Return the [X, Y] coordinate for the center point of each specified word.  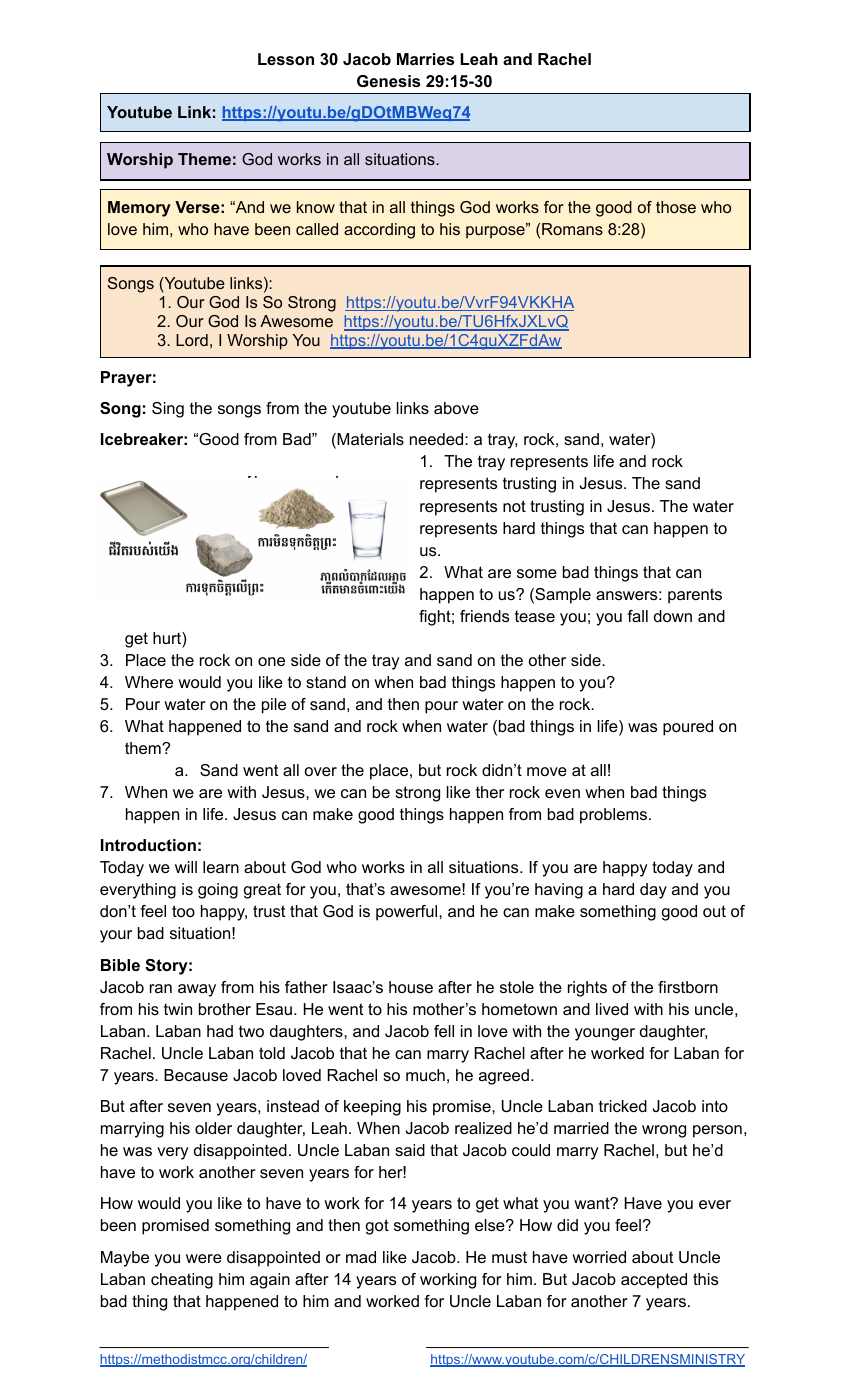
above [456, 408]
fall [637, 616]
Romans [572, 229]
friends [484, 616]
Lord [192, 340]
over [321, 771]
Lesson [286, 59]
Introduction [148, 845]
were [204, 1258]
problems [613, 816]
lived [612, 1009]
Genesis [388, 81]
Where [149, 682]
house [411, 987]
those [676, 207]
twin [178, 1009]
